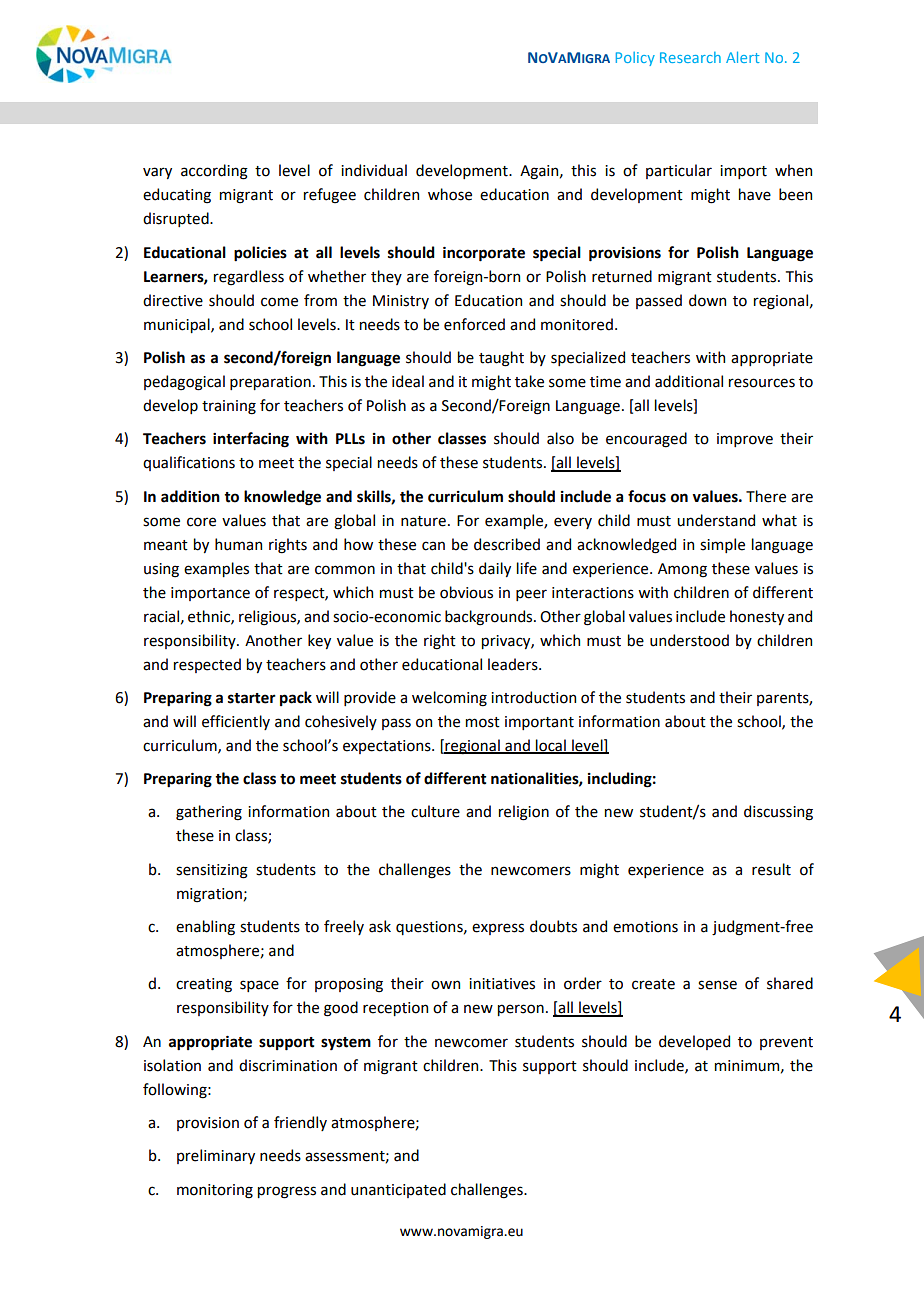  I want to click on preliminary, so click(216, 1156).
